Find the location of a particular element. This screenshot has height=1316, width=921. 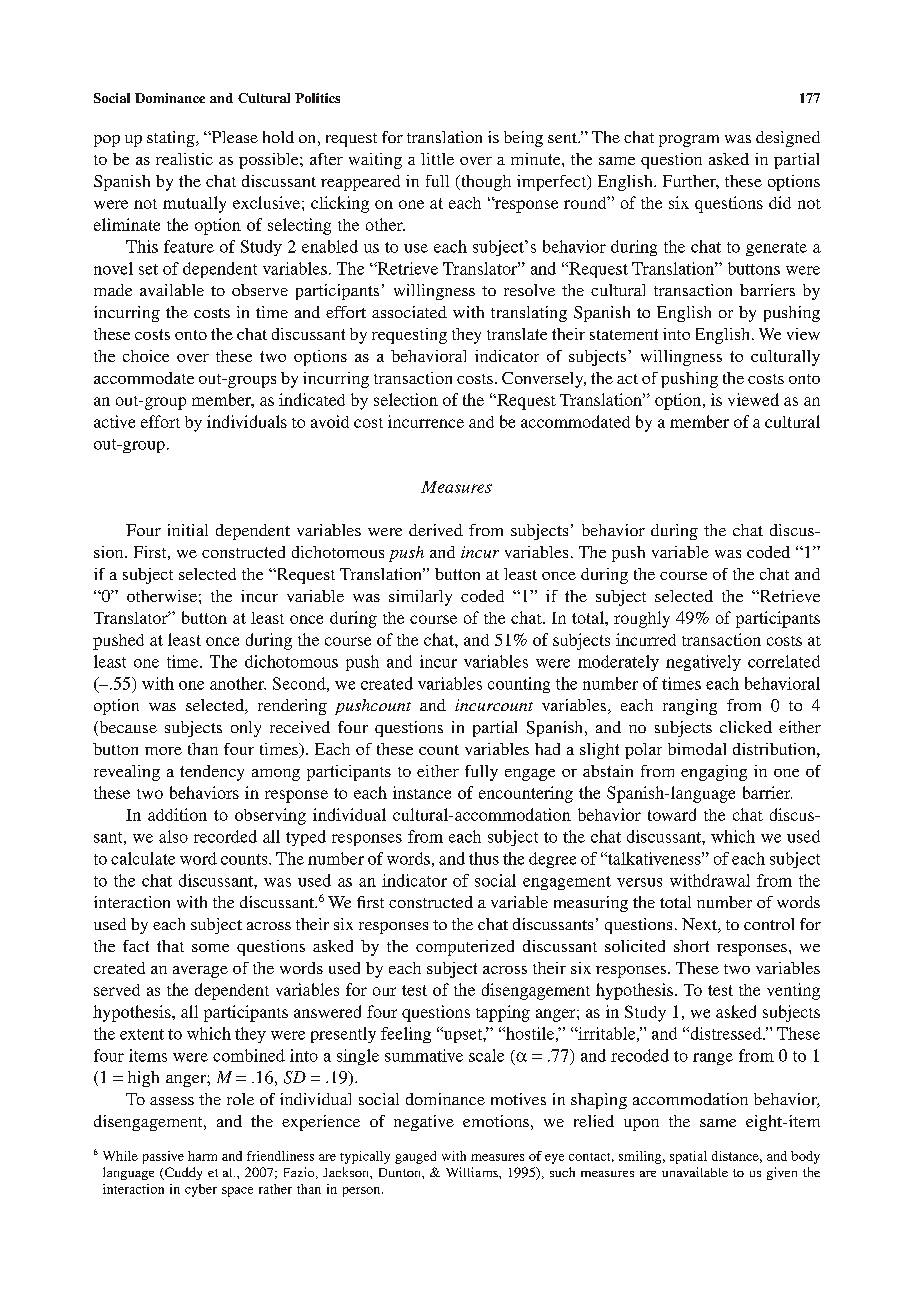

only is located at coordinates (246, 729).
